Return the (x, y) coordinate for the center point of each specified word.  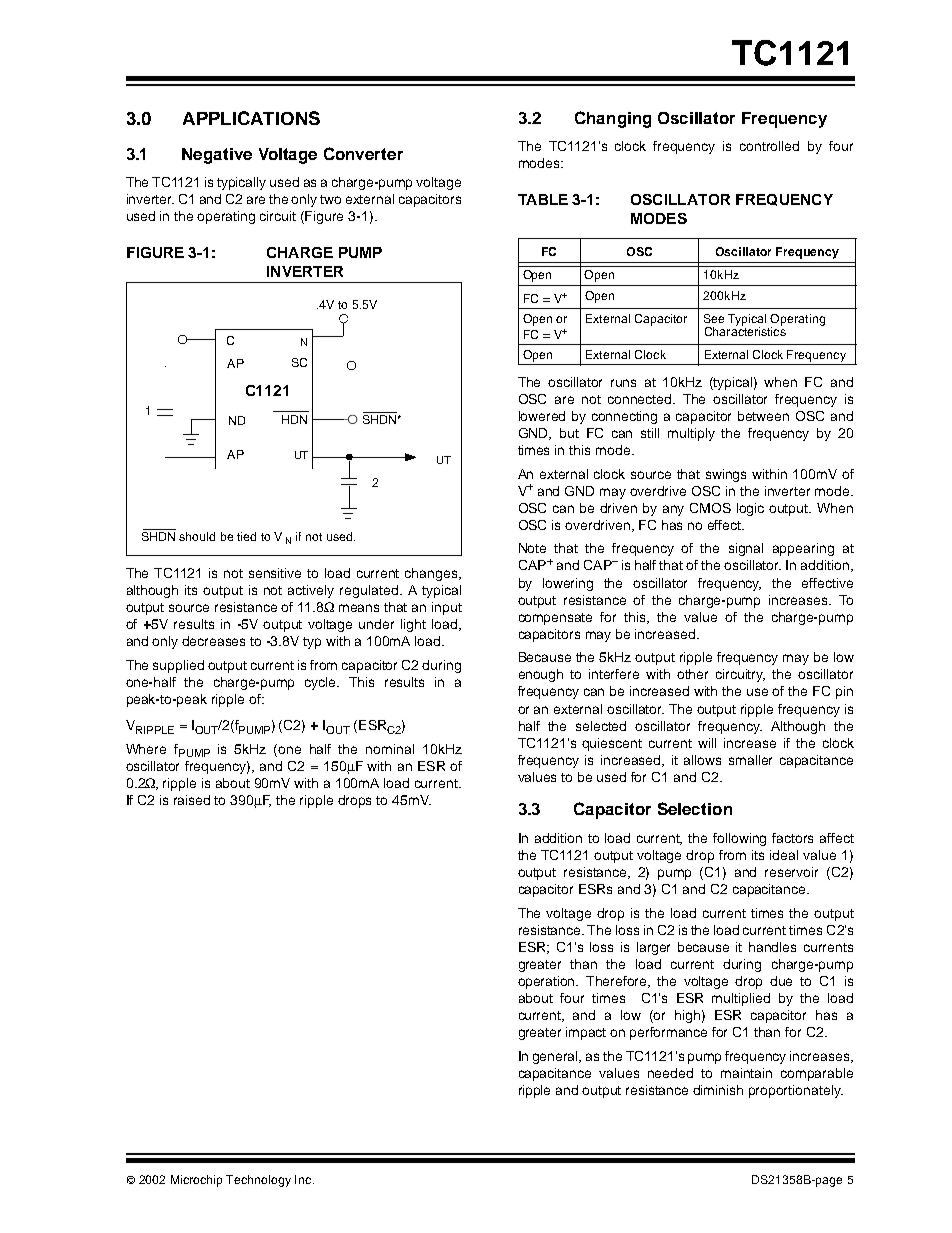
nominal (390, 749)
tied (246, 536)
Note (532, 548)
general (557, 1057)
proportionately (796, 1091)
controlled (769, 146)
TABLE (543, 199)
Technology (258, 1181)
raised (192, 800)
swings (726, 475)
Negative (217, 156)
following (739, 839)
